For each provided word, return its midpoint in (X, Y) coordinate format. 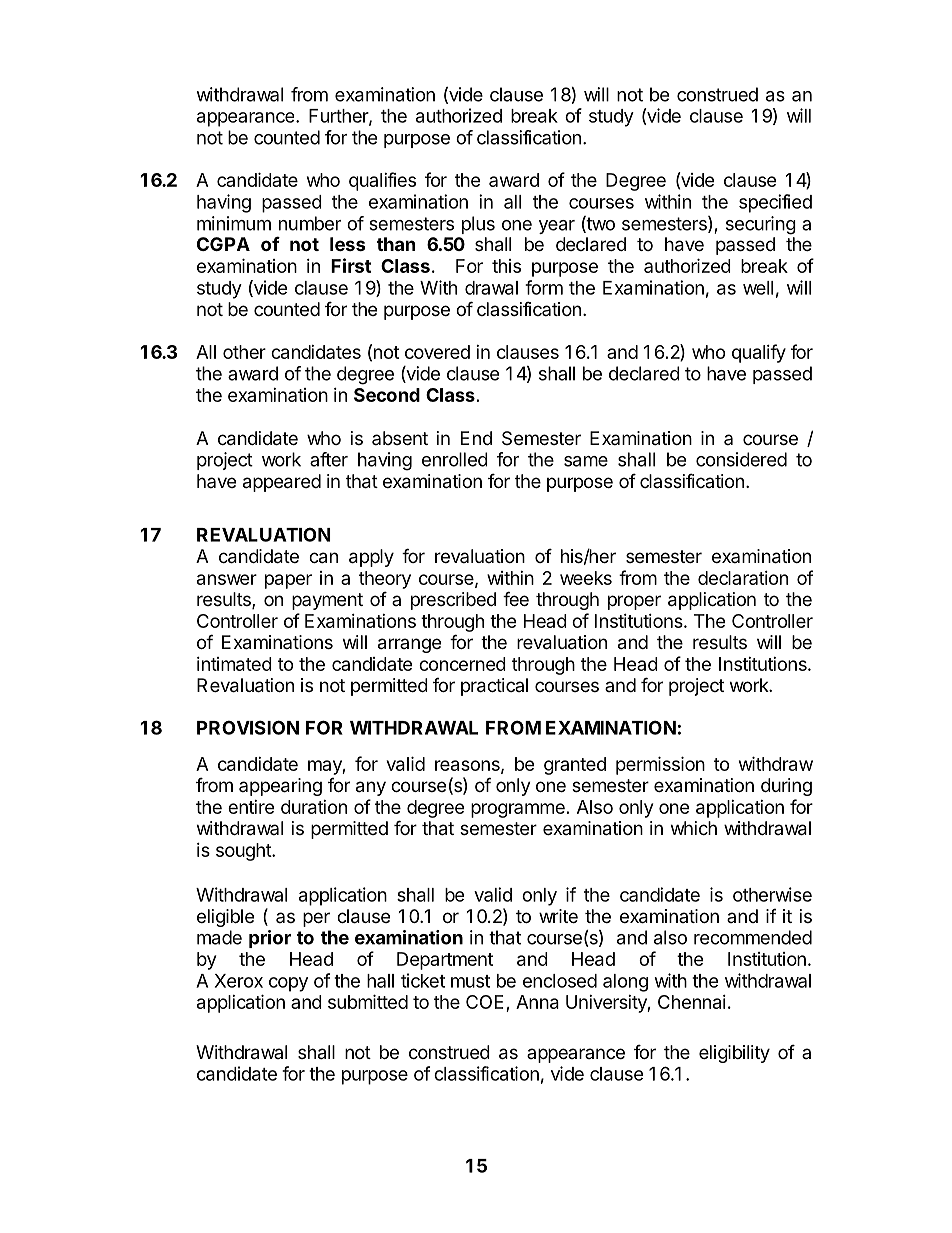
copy (288, 984)
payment (327, 601)
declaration (743, 578)
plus (478, 225)
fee (516, 598)
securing (761, 225)
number (310, 223)
